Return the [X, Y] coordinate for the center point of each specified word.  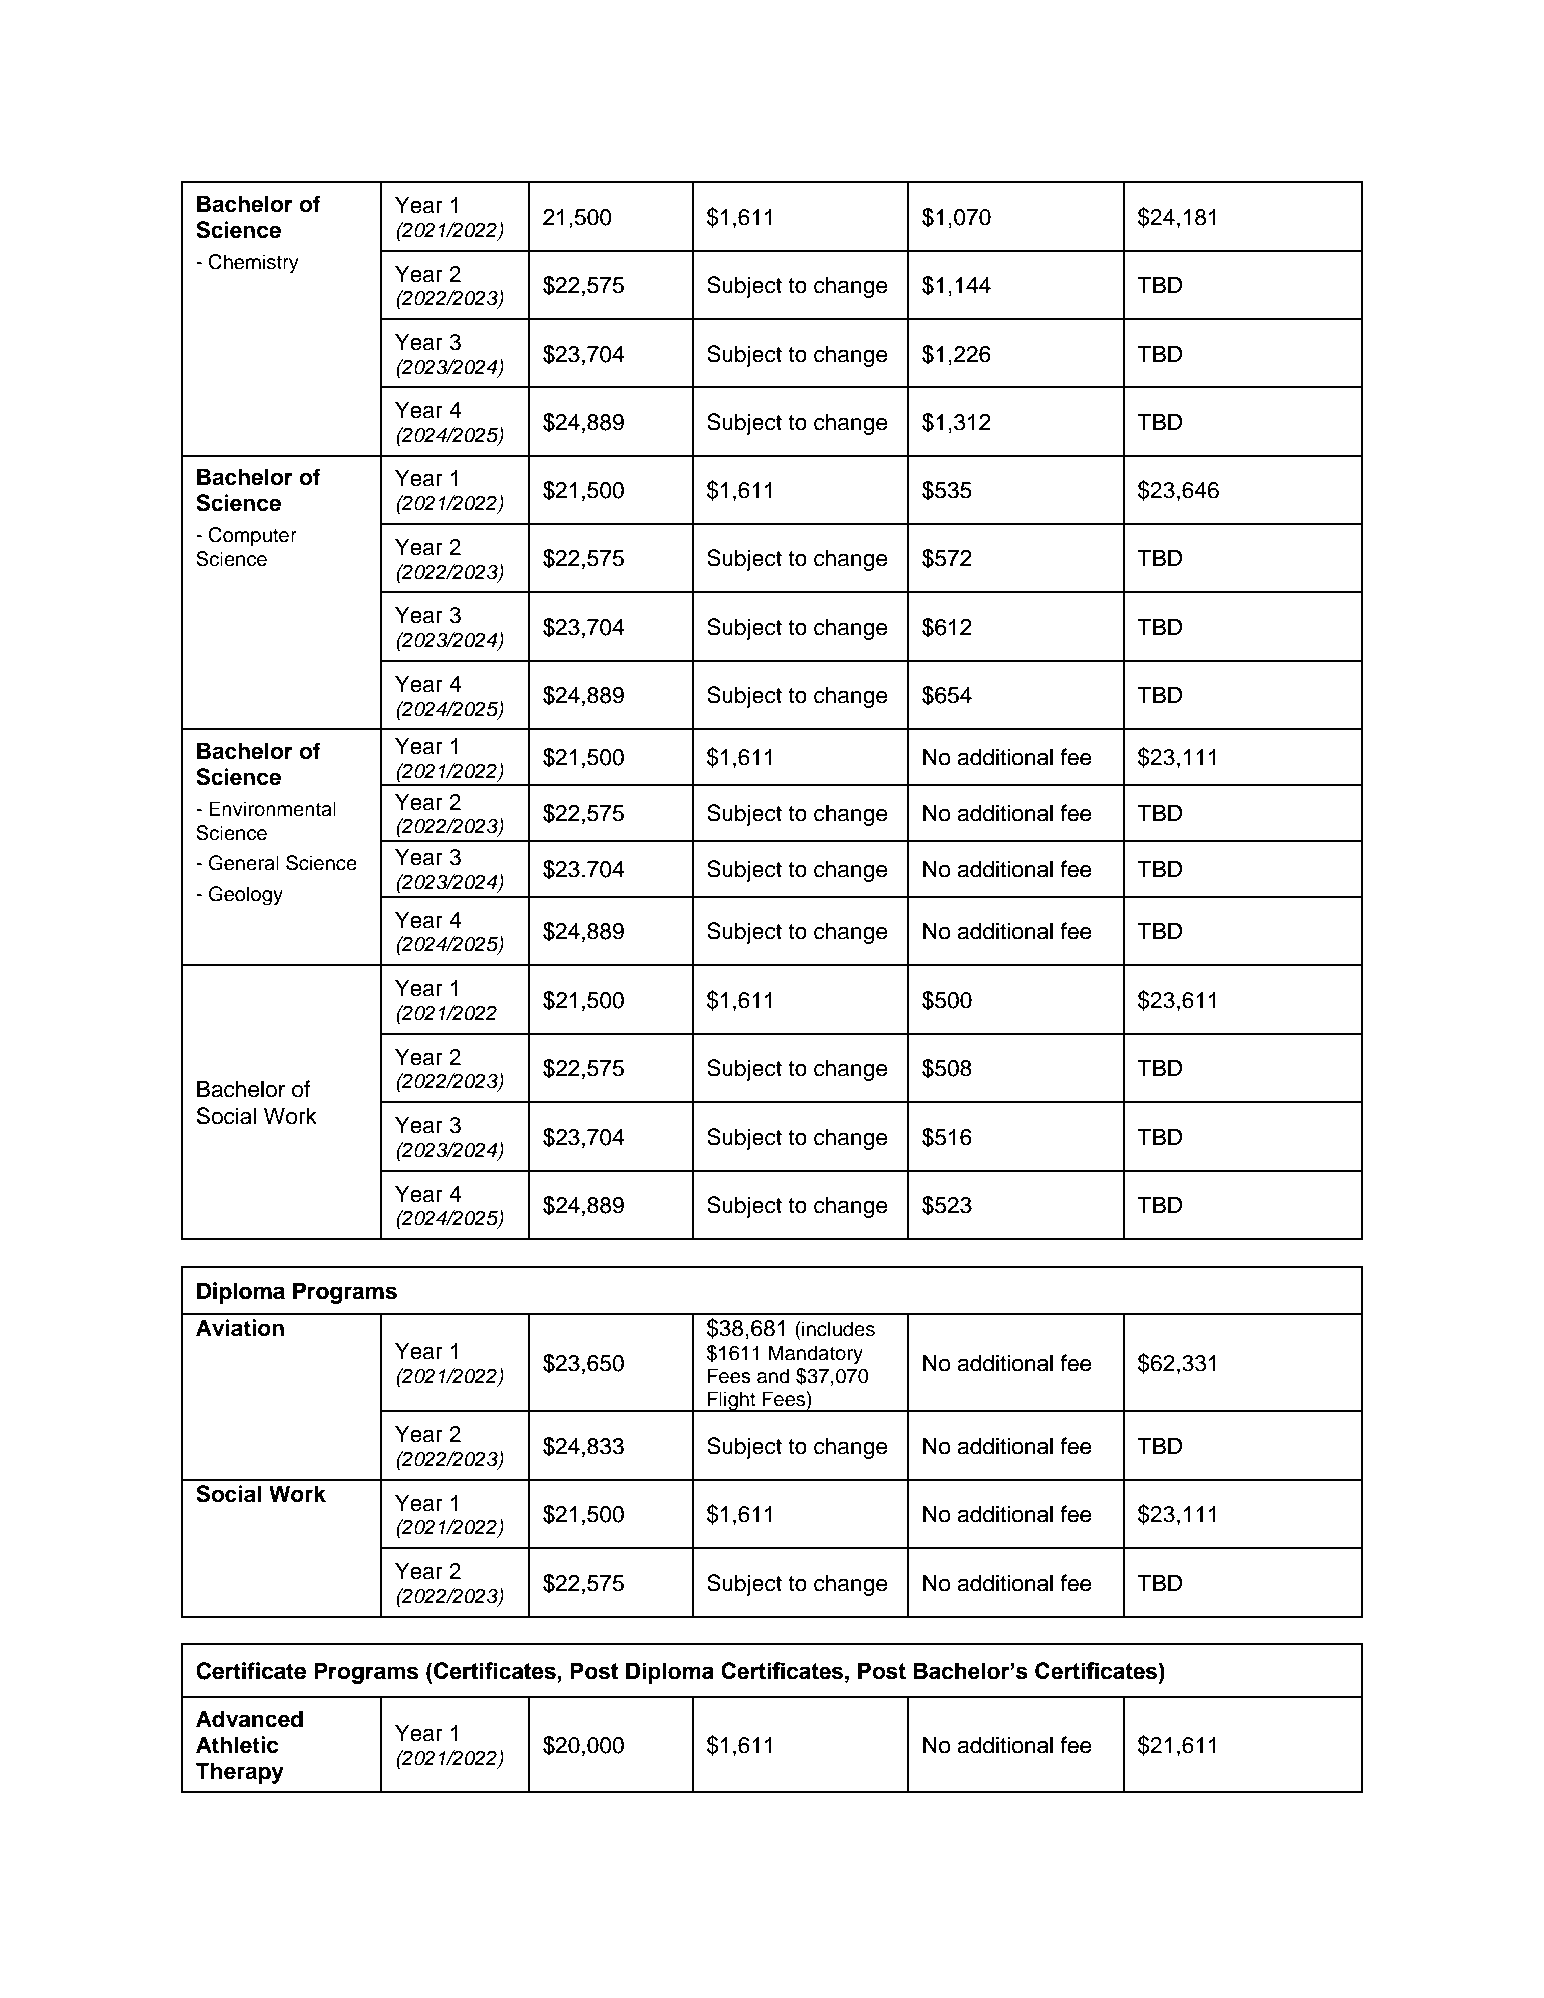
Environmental [272, 809]
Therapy [240, 1773]
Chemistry [253, 264]
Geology [246, 896]
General [244, 863]
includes [838, 1329]
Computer [252, 536]
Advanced [249, 1719]
